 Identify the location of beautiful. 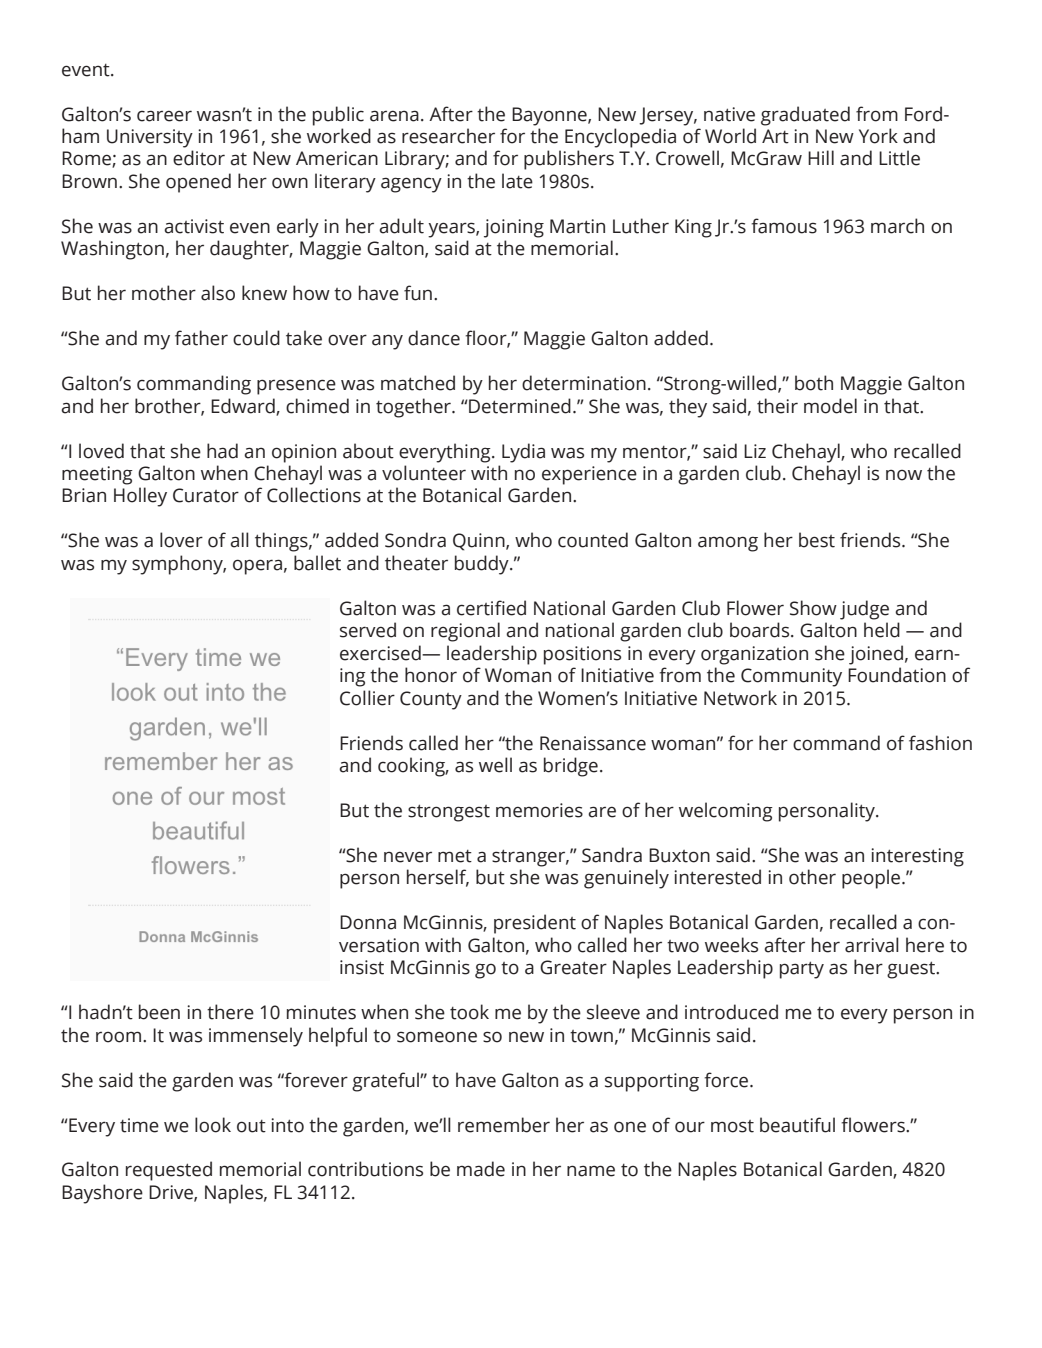
(797, 1125).
